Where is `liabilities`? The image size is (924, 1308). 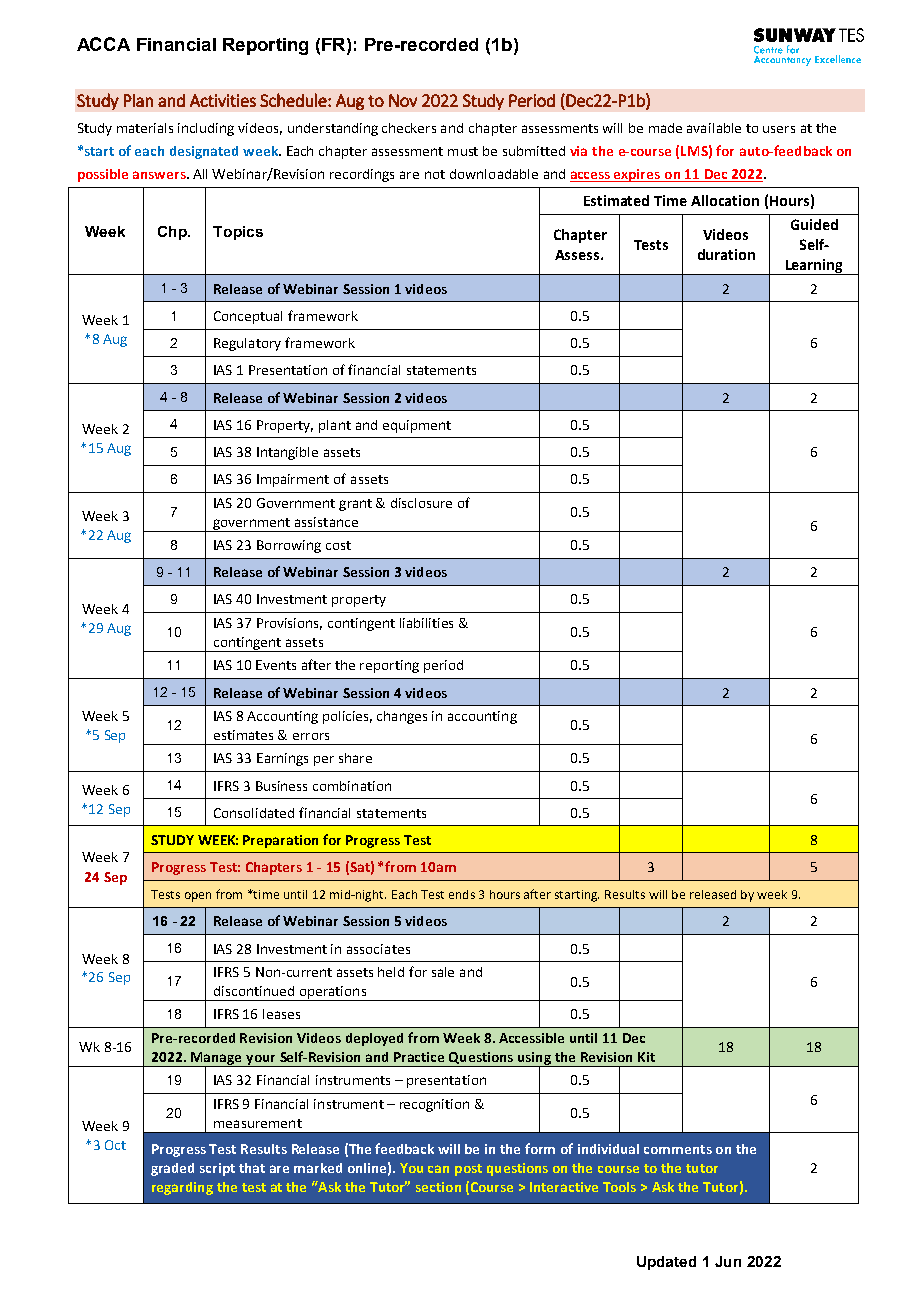 liabilities is located at coordinates (426, 623).
